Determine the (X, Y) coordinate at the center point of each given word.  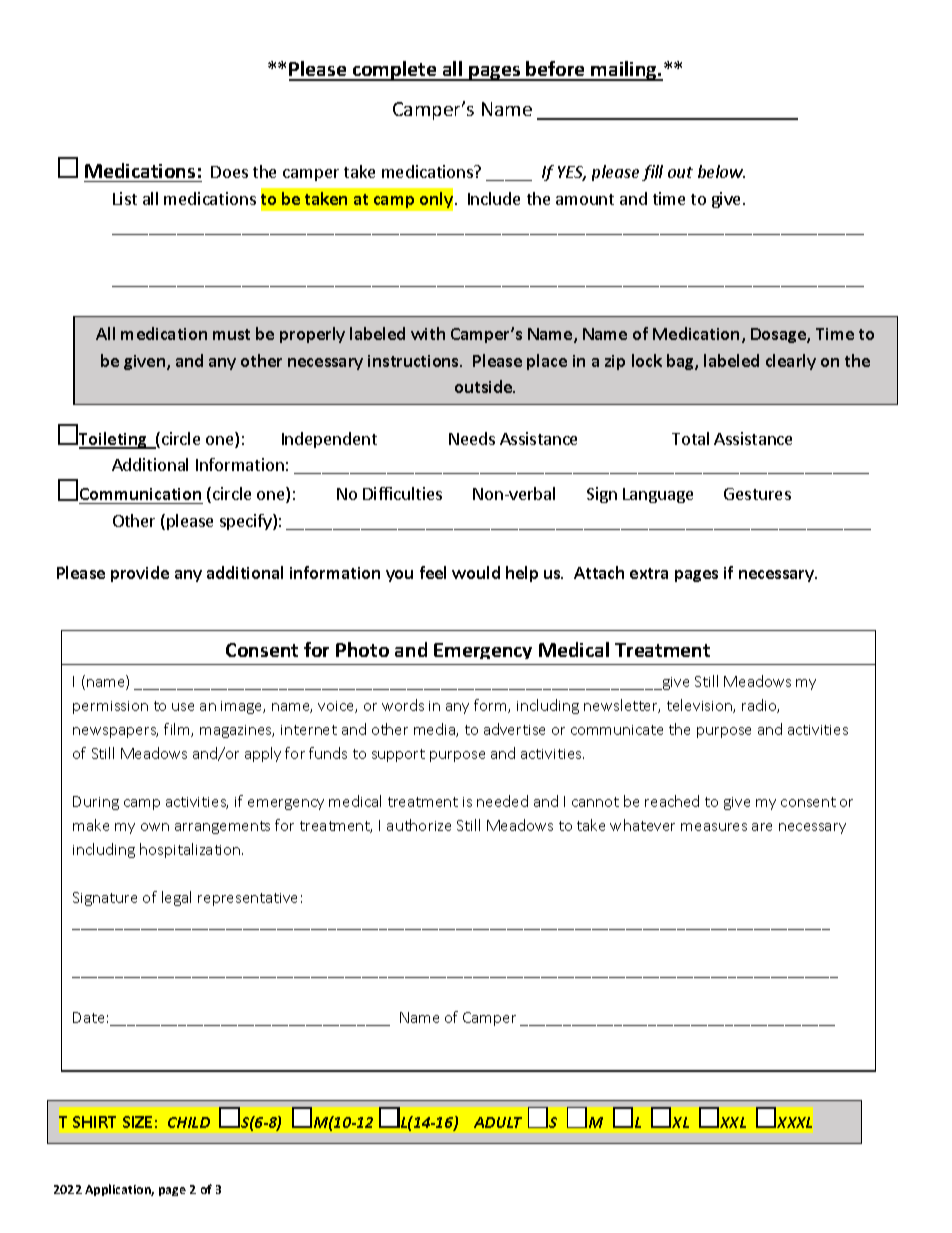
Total (690, 438)
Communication (141, 496)
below (721, 171)
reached (672, 801)
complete (395, 71)
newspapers (115, 732)
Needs (472, 438)
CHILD (189, 1122)
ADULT (498, 1122)
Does (229, 172)
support (398, 755)
